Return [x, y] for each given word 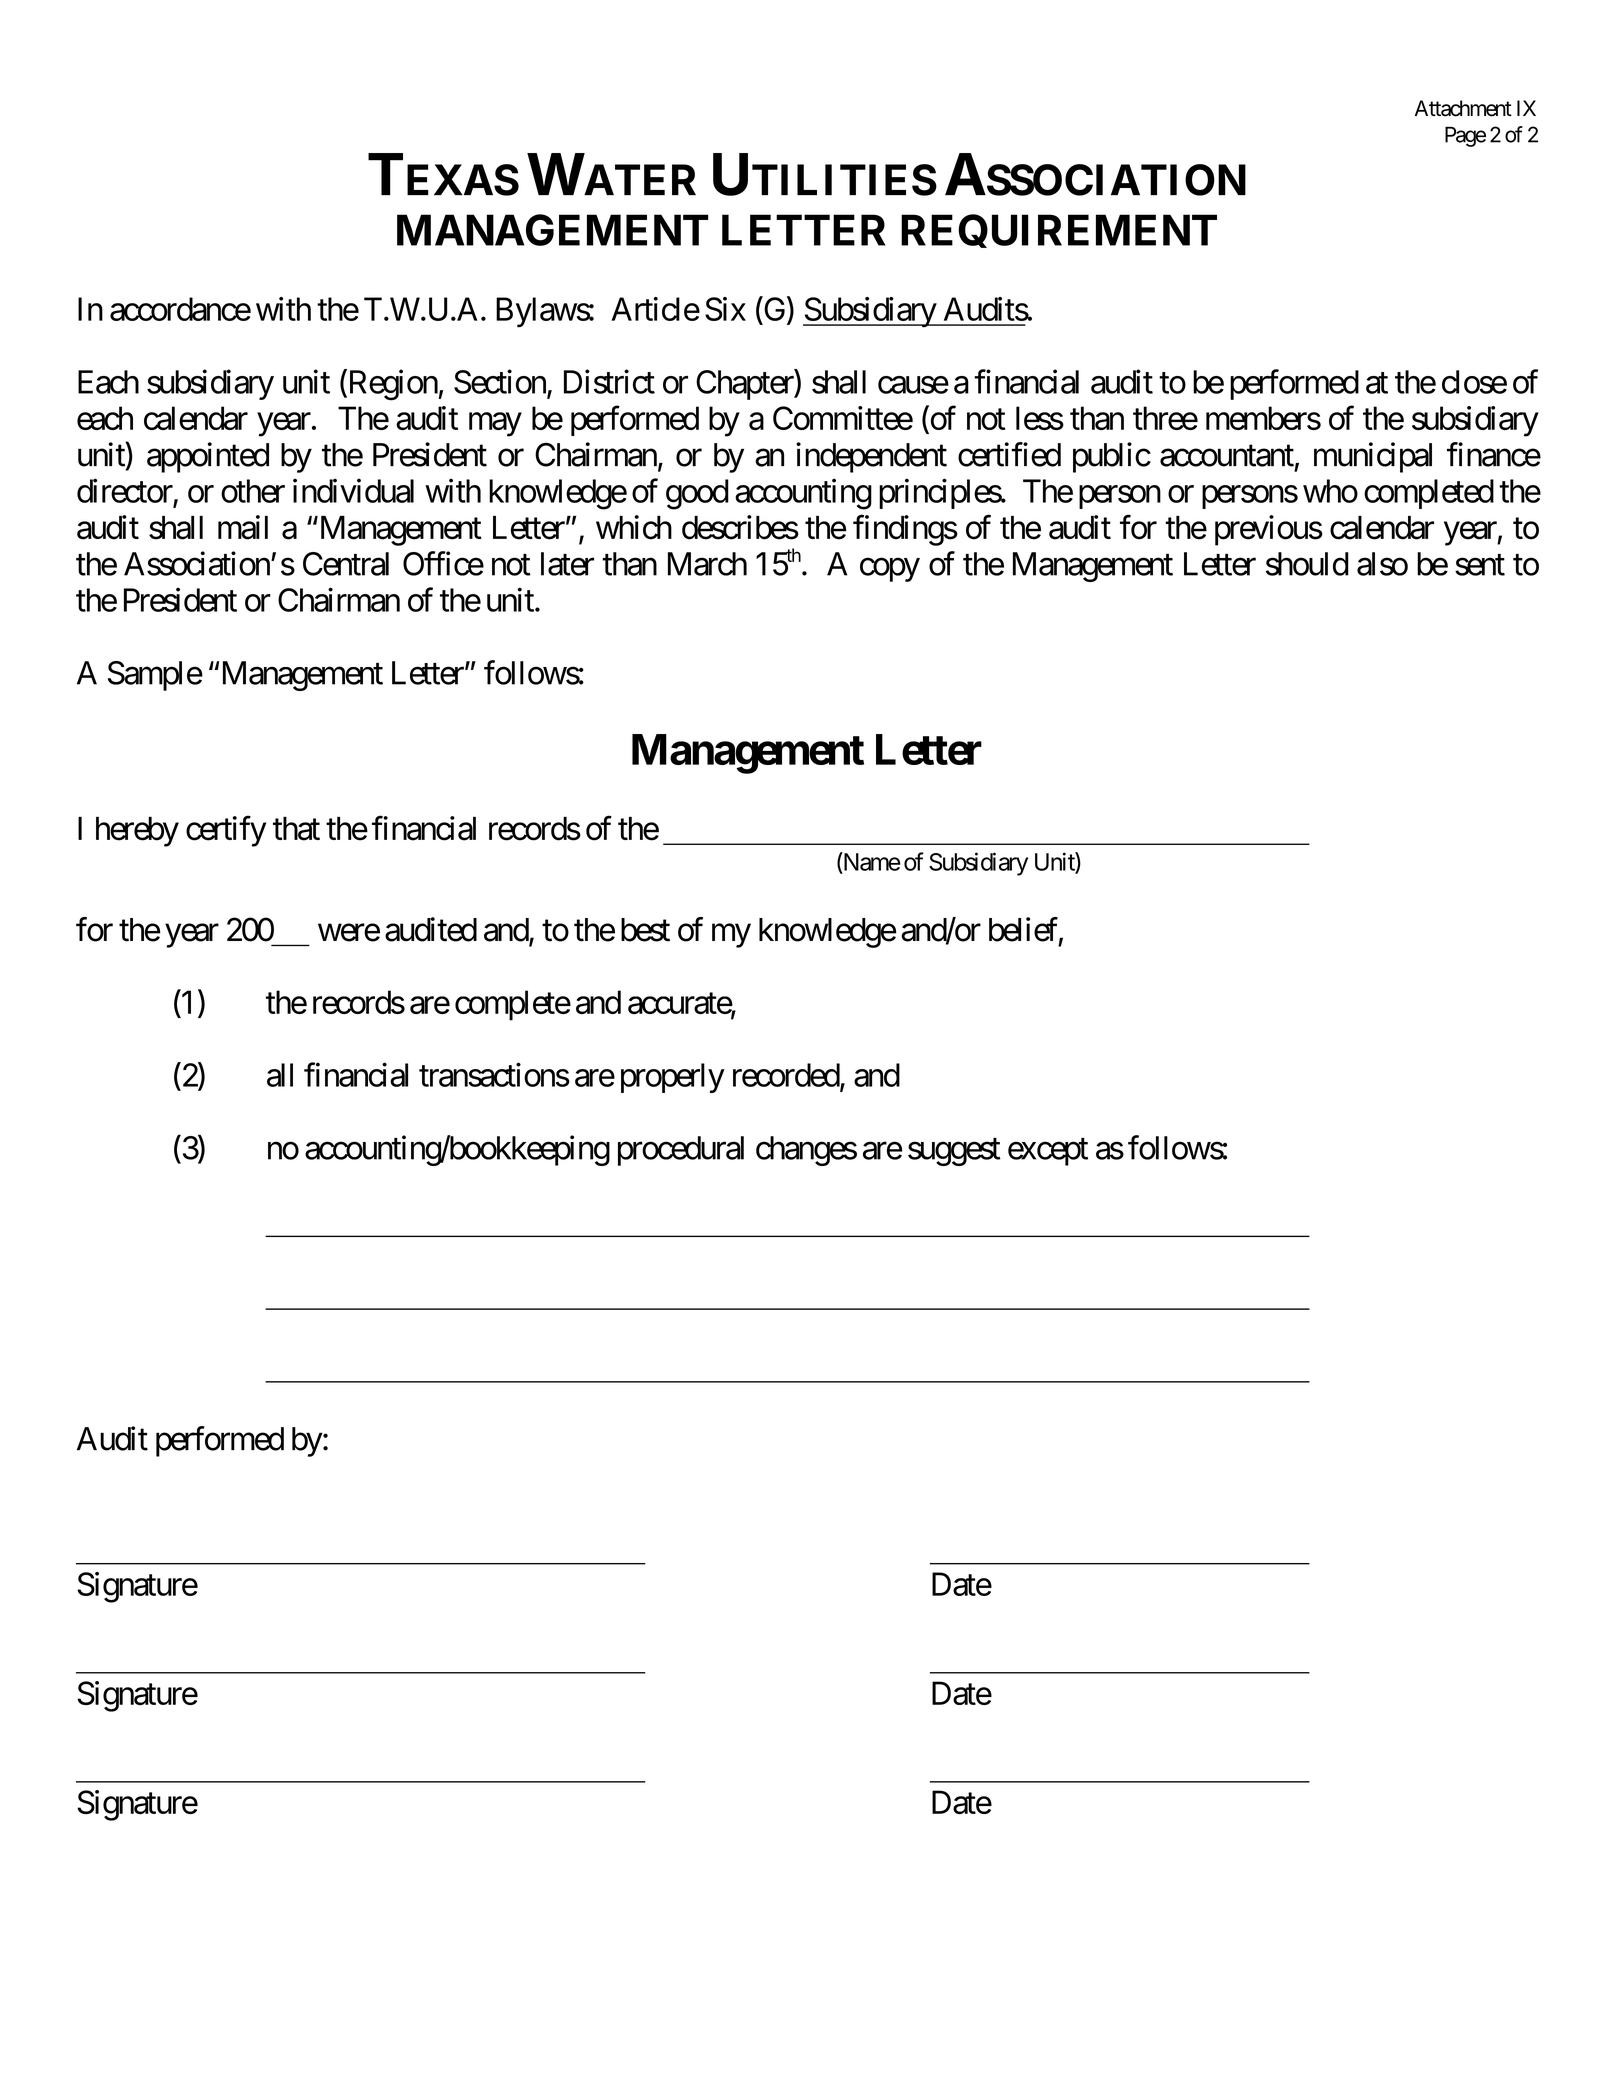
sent [1480, 565]
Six [725, 309]
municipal [1373, 457]
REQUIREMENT [1059, 231]
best [645, 930]
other [253, 491]
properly [673, 1078]
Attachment [1463, 108]
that [296, 829]
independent [871, 457]
